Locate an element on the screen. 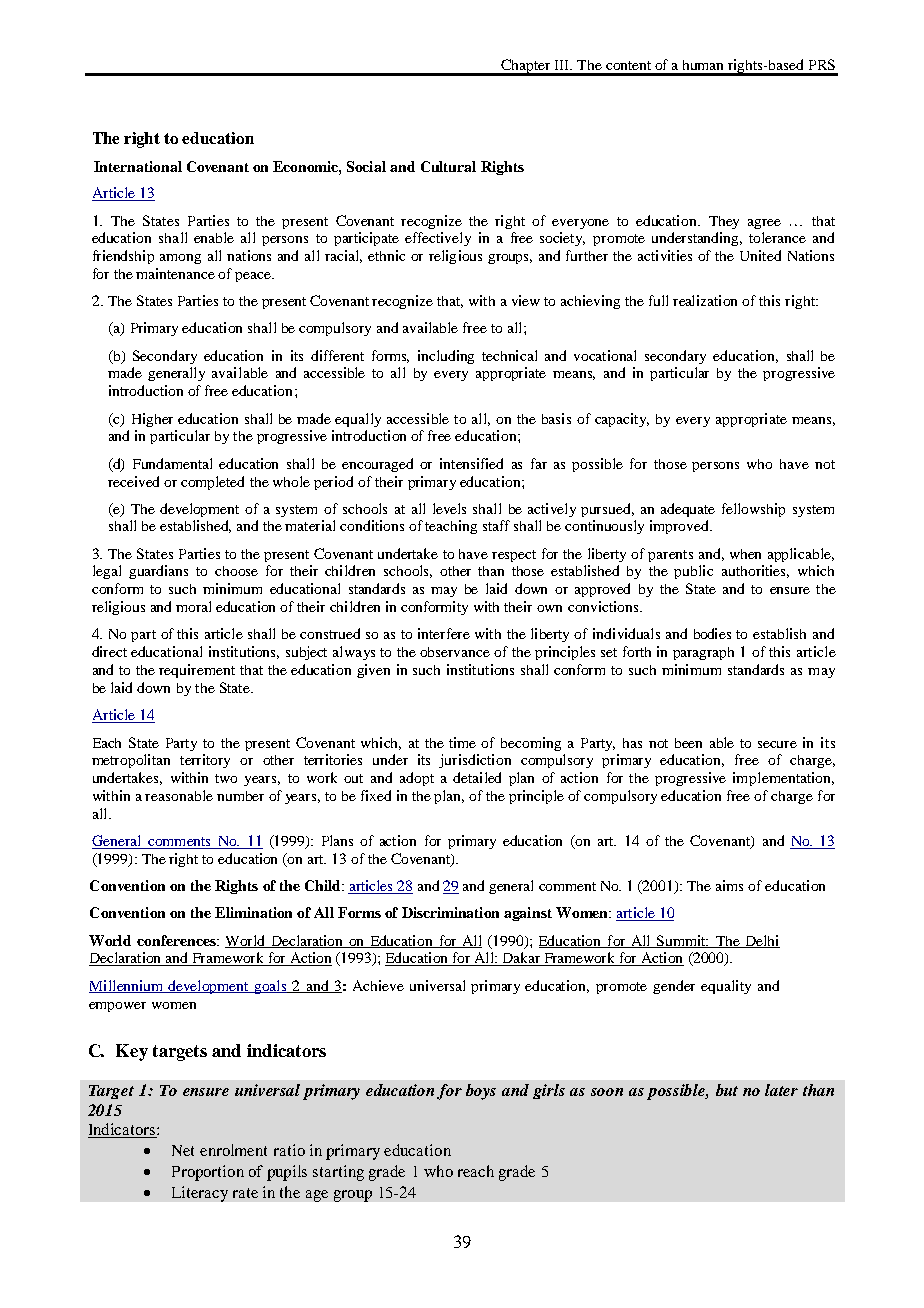 This screenshot has width=924, height=1308. International is located at coordinates (138, 166).
